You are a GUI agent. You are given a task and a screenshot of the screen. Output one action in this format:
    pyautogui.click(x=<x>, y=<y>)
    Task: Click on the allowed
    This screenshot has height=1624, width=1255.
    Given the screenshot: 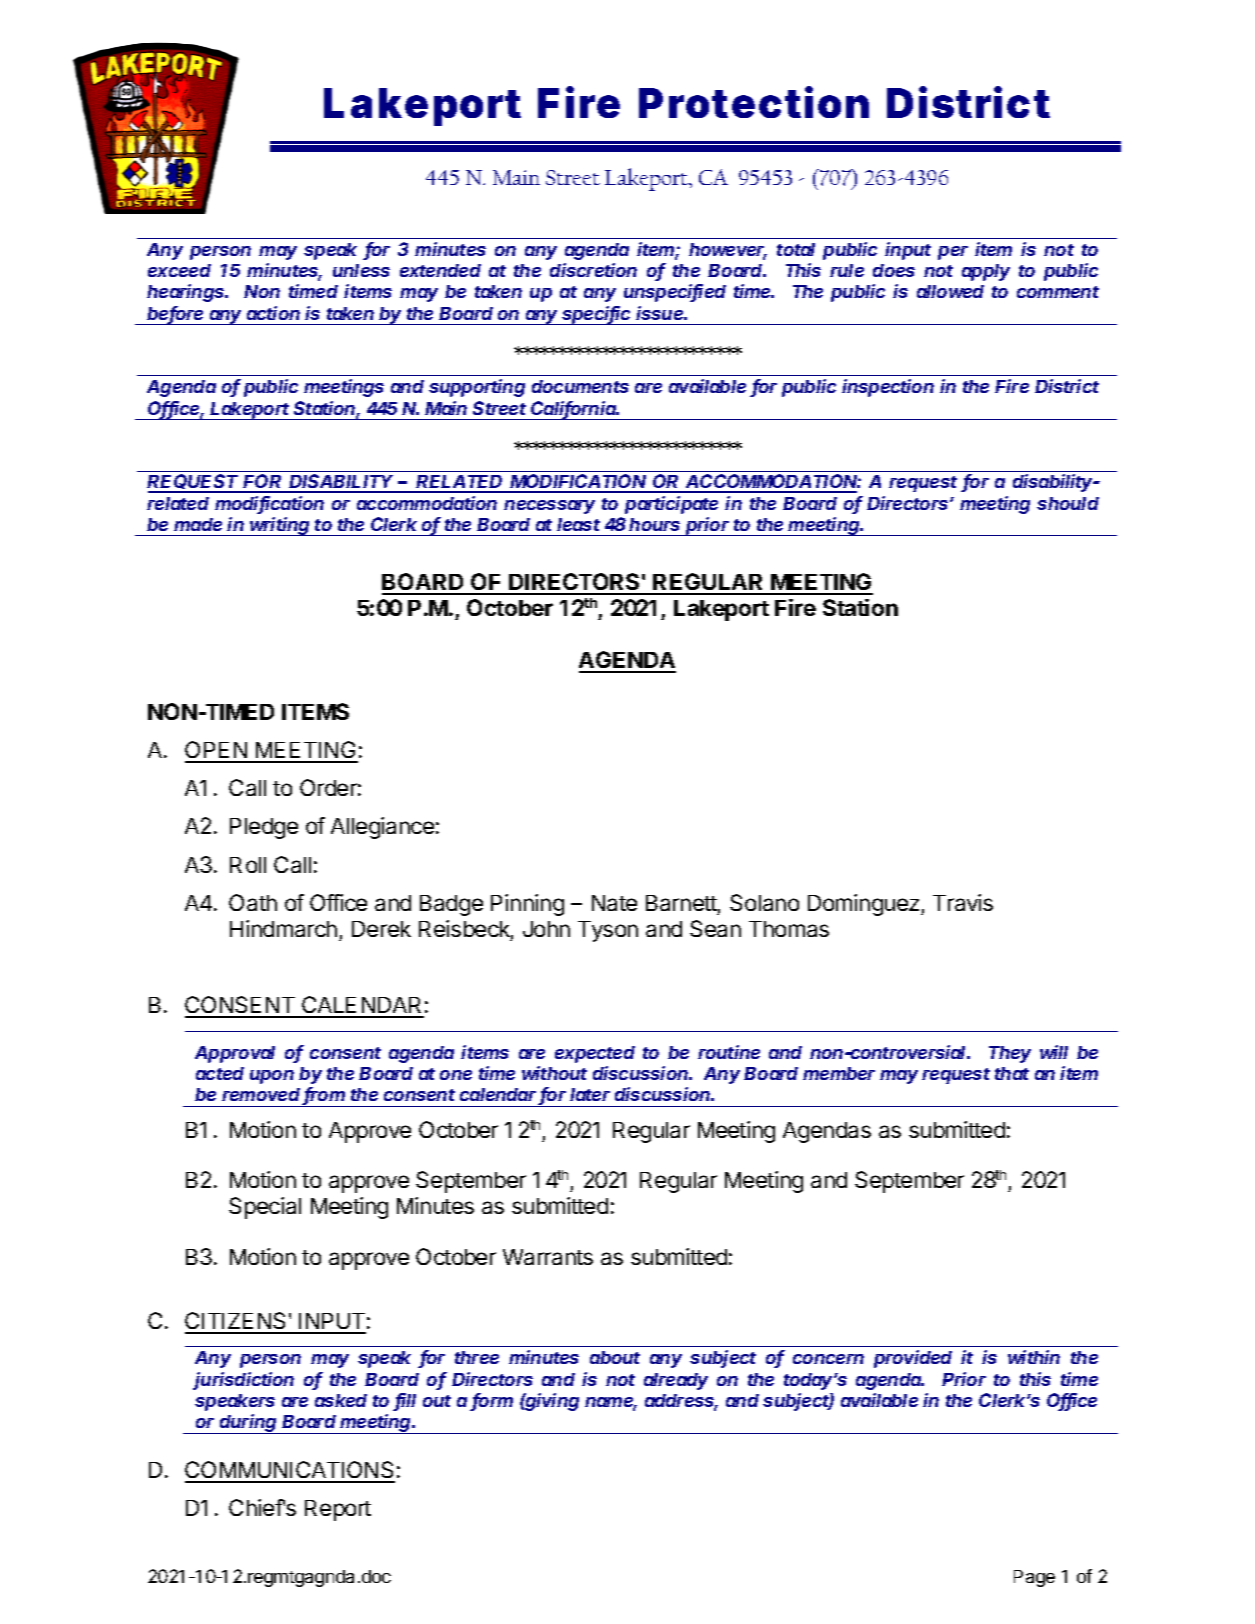 What is the action you would take?
    pyautogui.click(x=950, y=291)
